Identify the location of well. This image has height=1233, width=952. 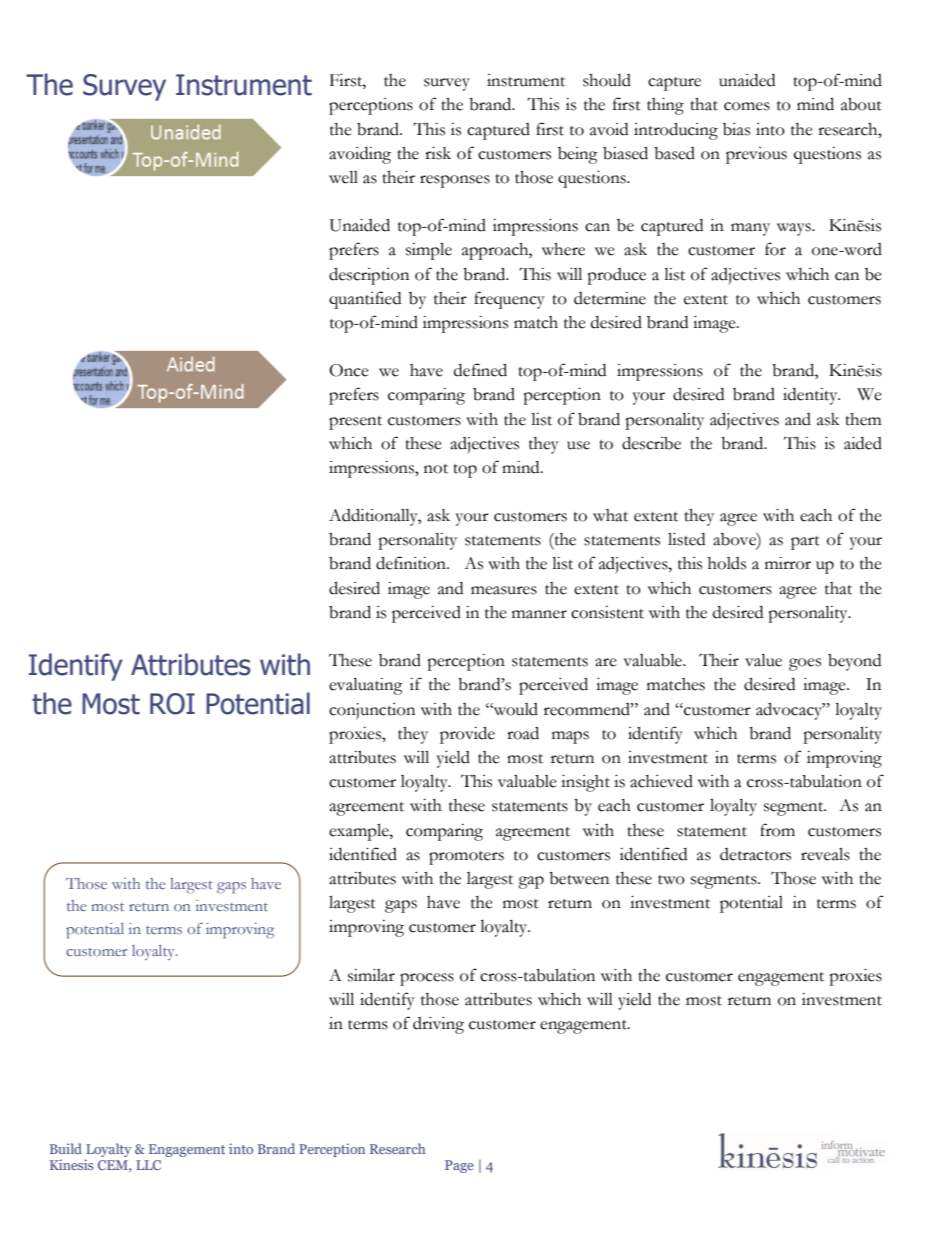
(343, 177).
